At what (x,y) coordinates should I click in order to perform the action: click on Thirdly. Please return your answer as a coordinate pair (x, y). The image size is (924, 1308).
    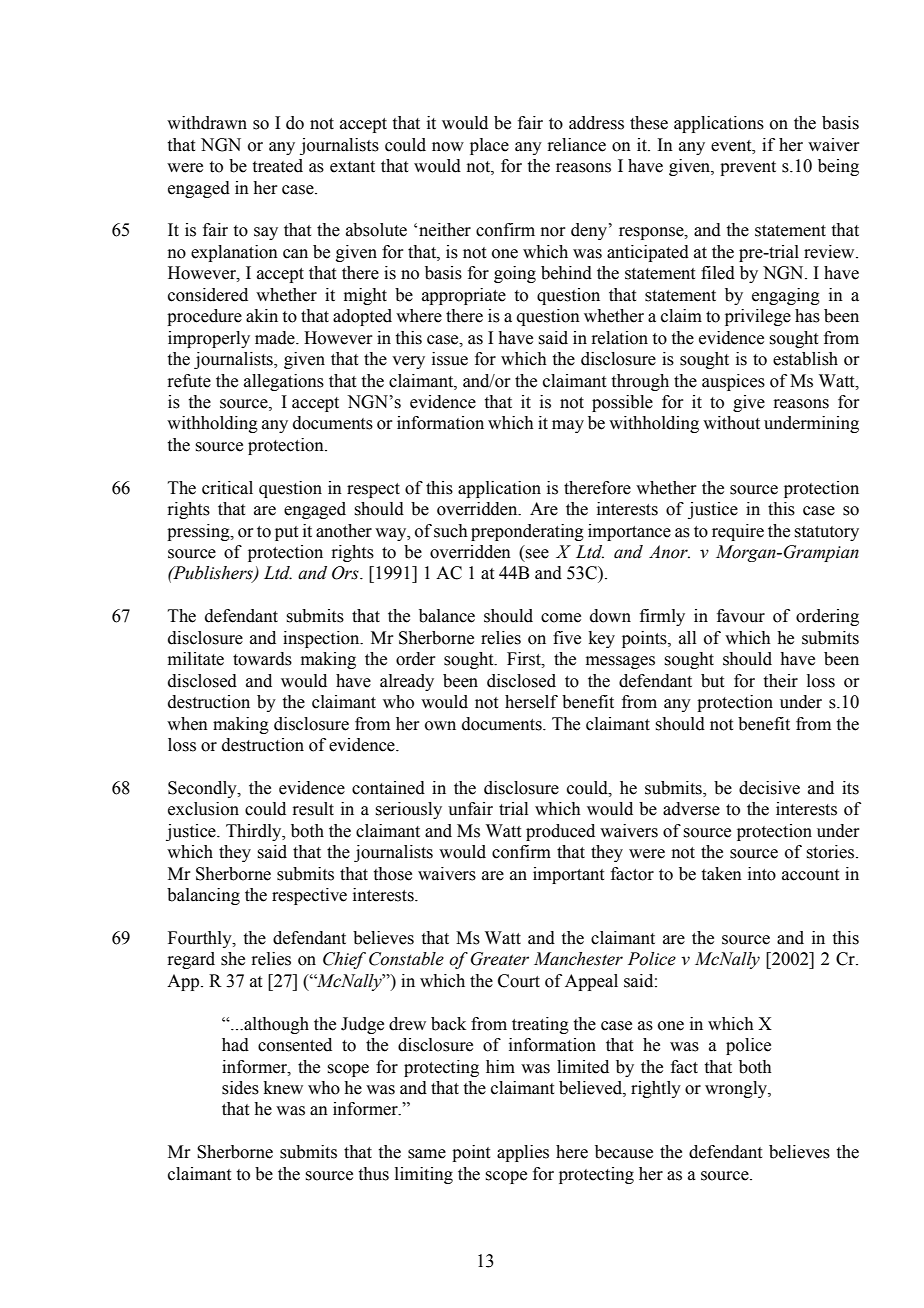
    Looking at the image, I should click on (255, 832).
